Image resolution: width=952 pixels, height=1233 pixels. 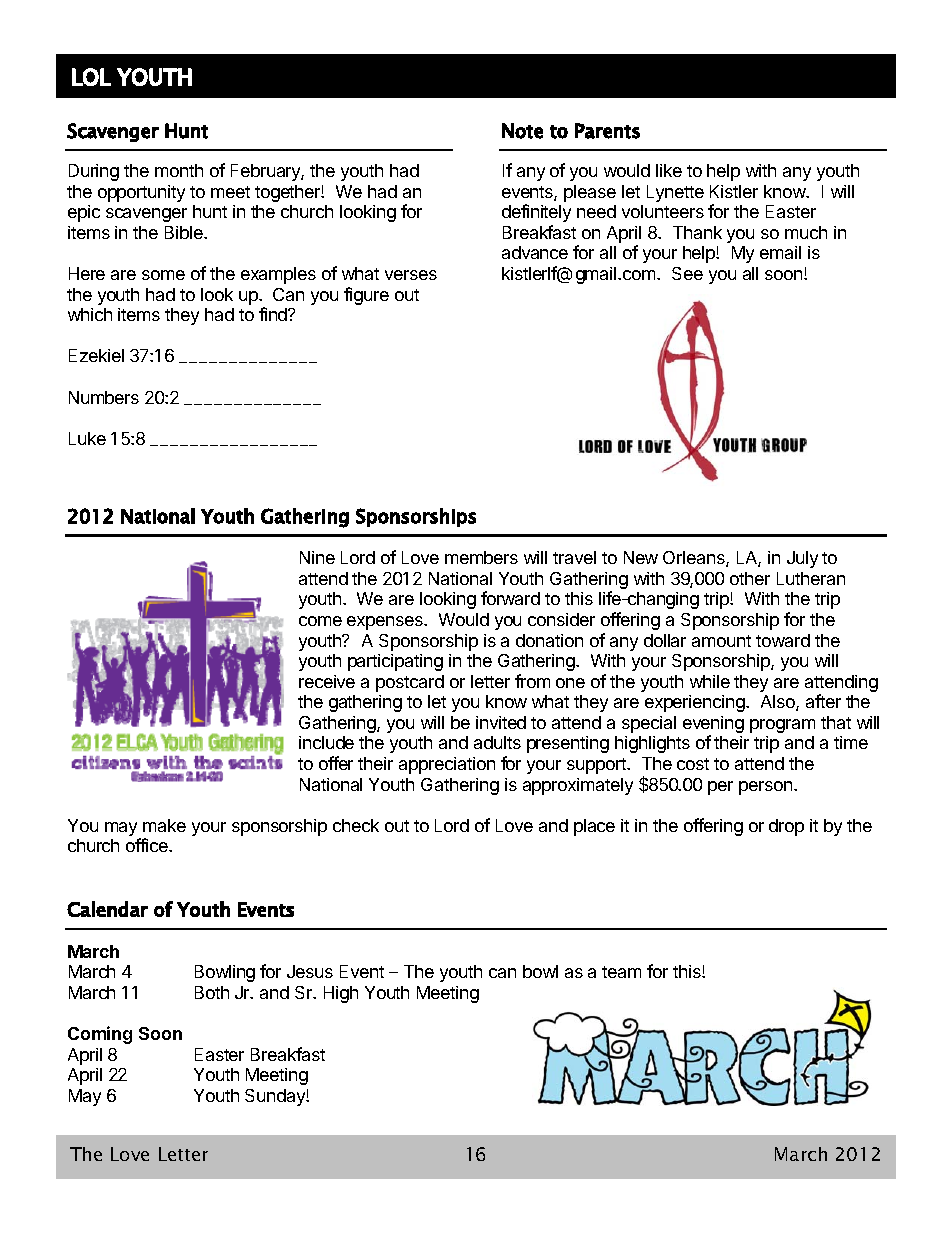 What do you see at coordinates (522, 131) in the screenshot?
I see `Note` at bounding box center [522, 131].
